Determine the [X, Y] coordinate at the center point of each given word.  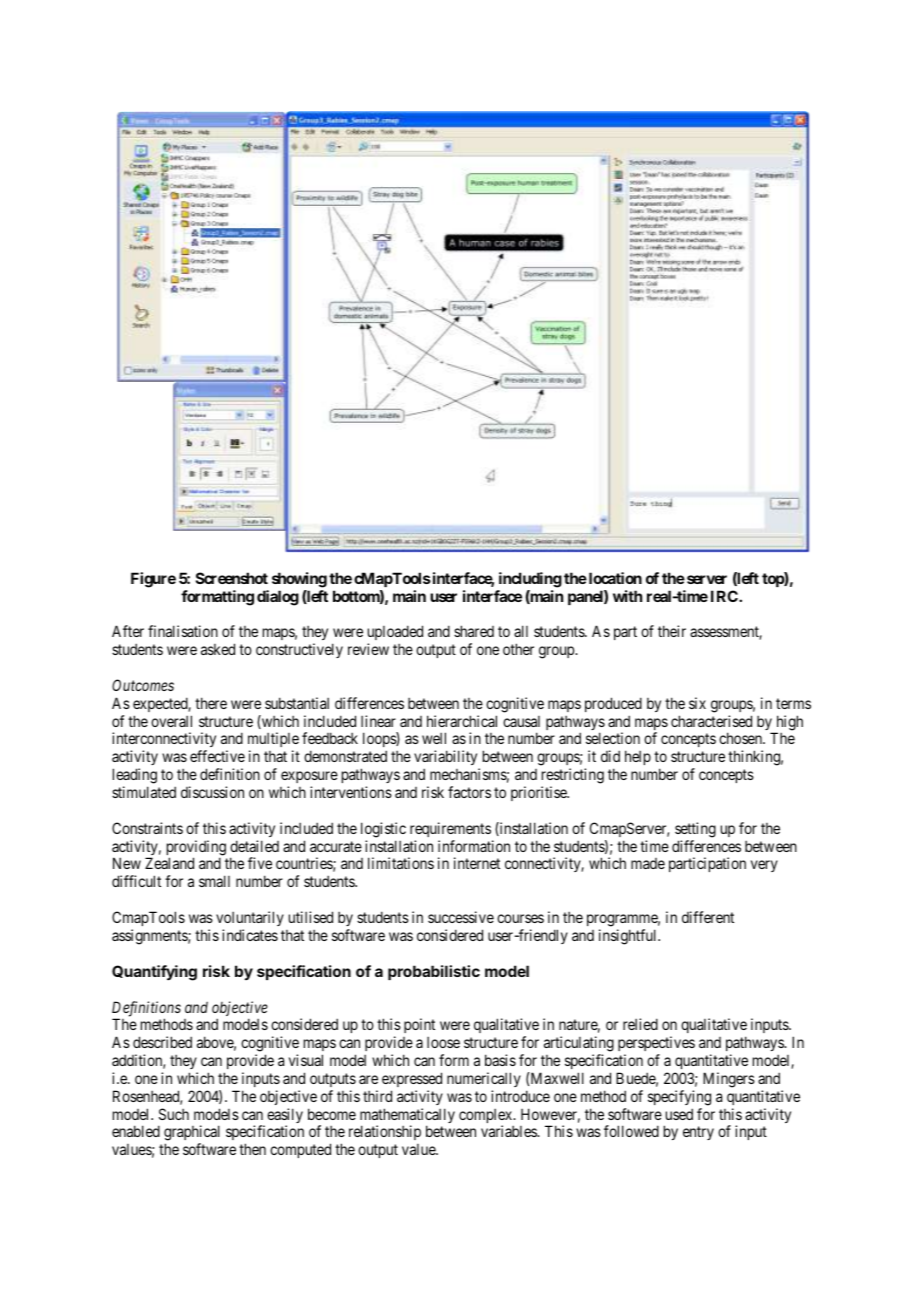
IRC [725, 596]
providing [196, 849]
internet [477, 863]
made [648, 863]
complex [487, 1117]
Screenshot [232, 578]
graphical [192, 1134]
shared [474, 631]
